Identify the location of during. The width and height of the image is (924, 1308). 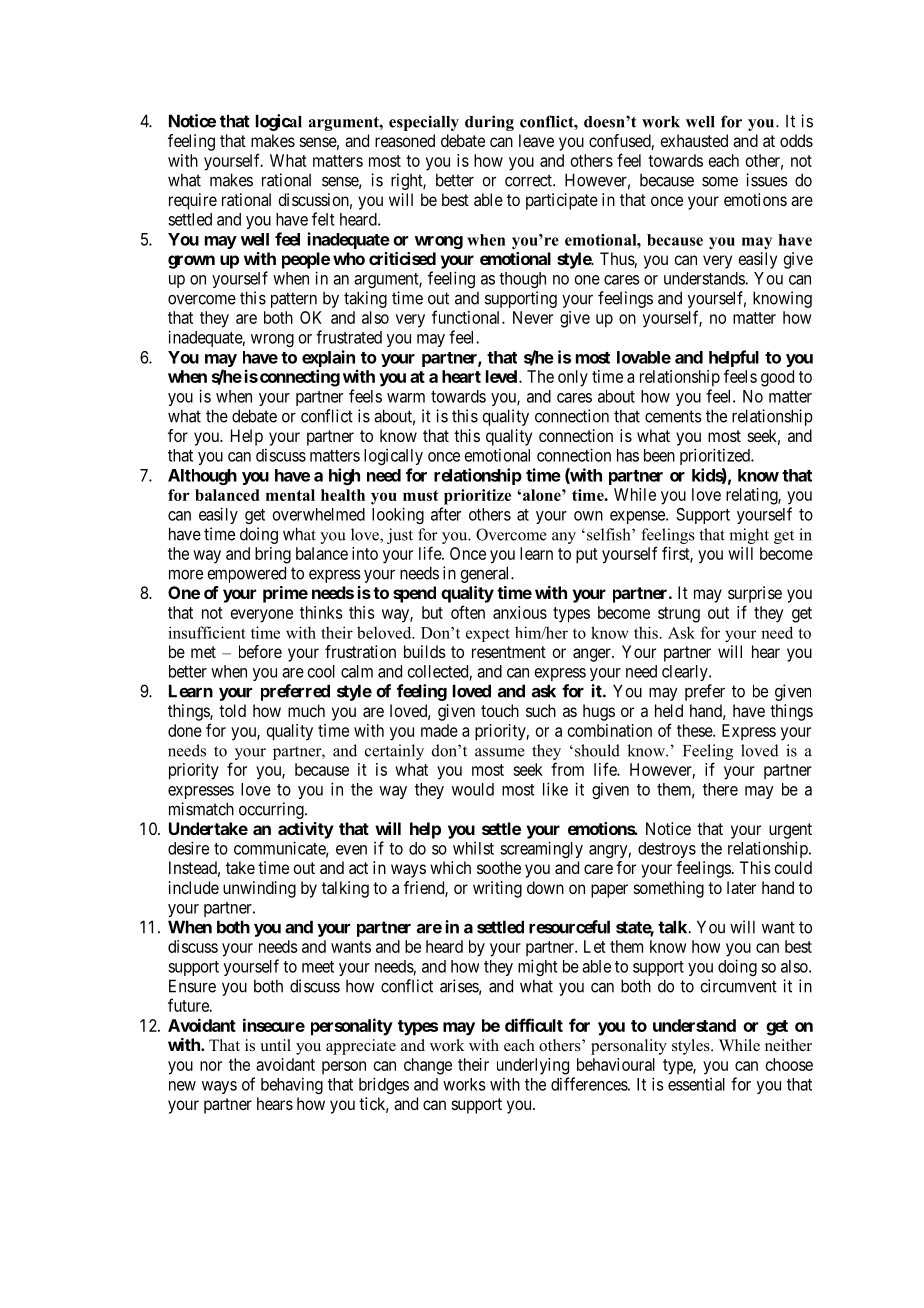
(489, 123).
